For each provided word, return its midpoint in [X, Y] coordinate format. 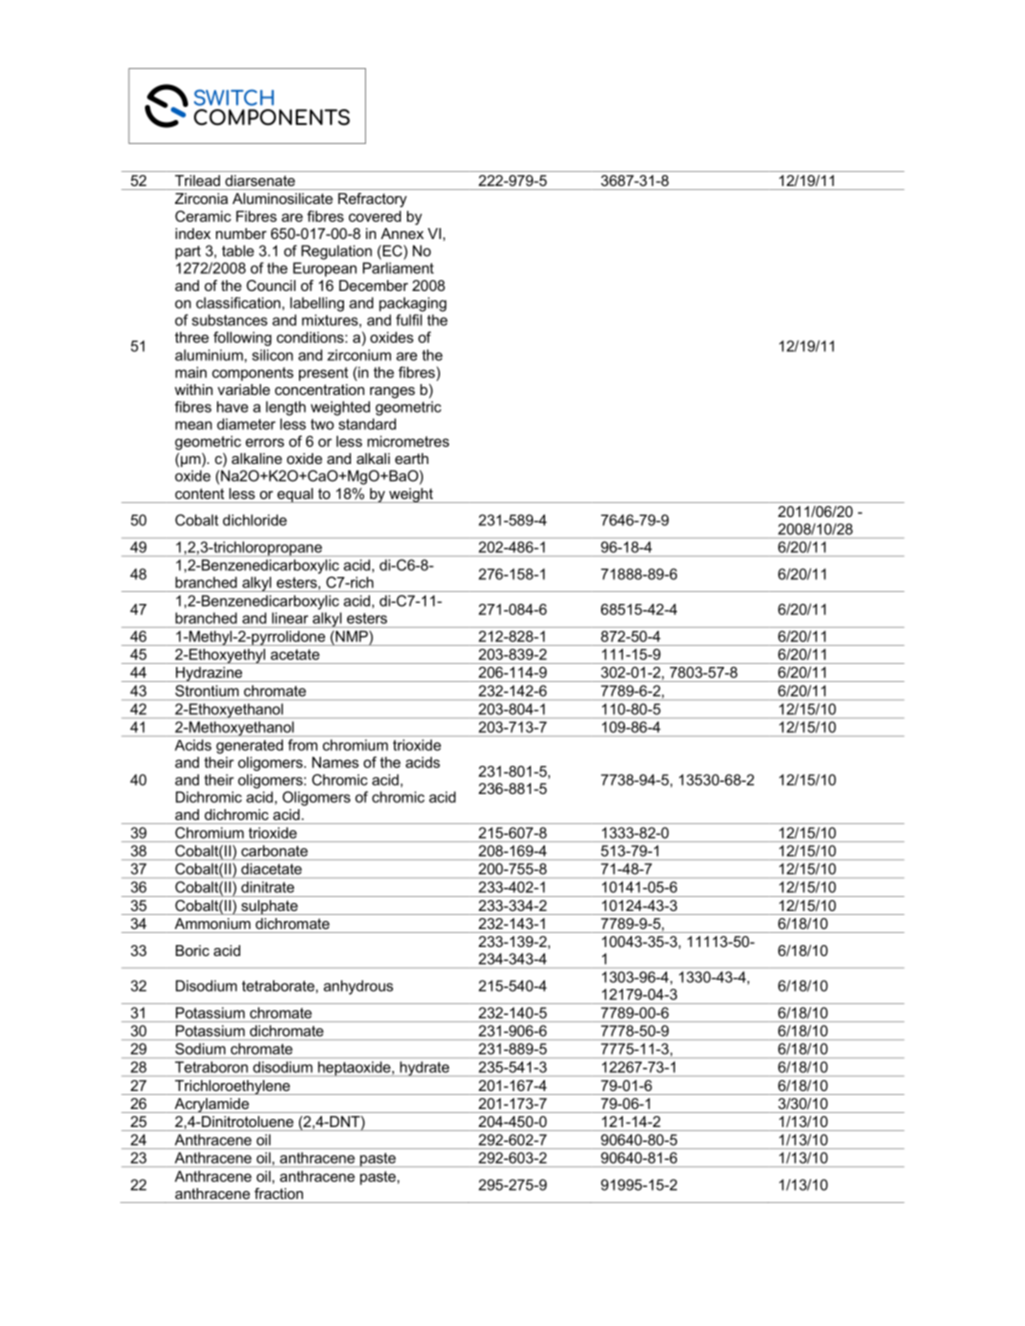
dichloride [255, 520]
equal [295, 495]
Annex [402, 233]
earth [412, 458]
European [325, 269]
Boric [192, 950]
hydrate [424, 1068]
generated [249, 746]
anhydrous [358, 987]
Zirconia [201, 198]
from [302, 745]
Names [335, 762]
